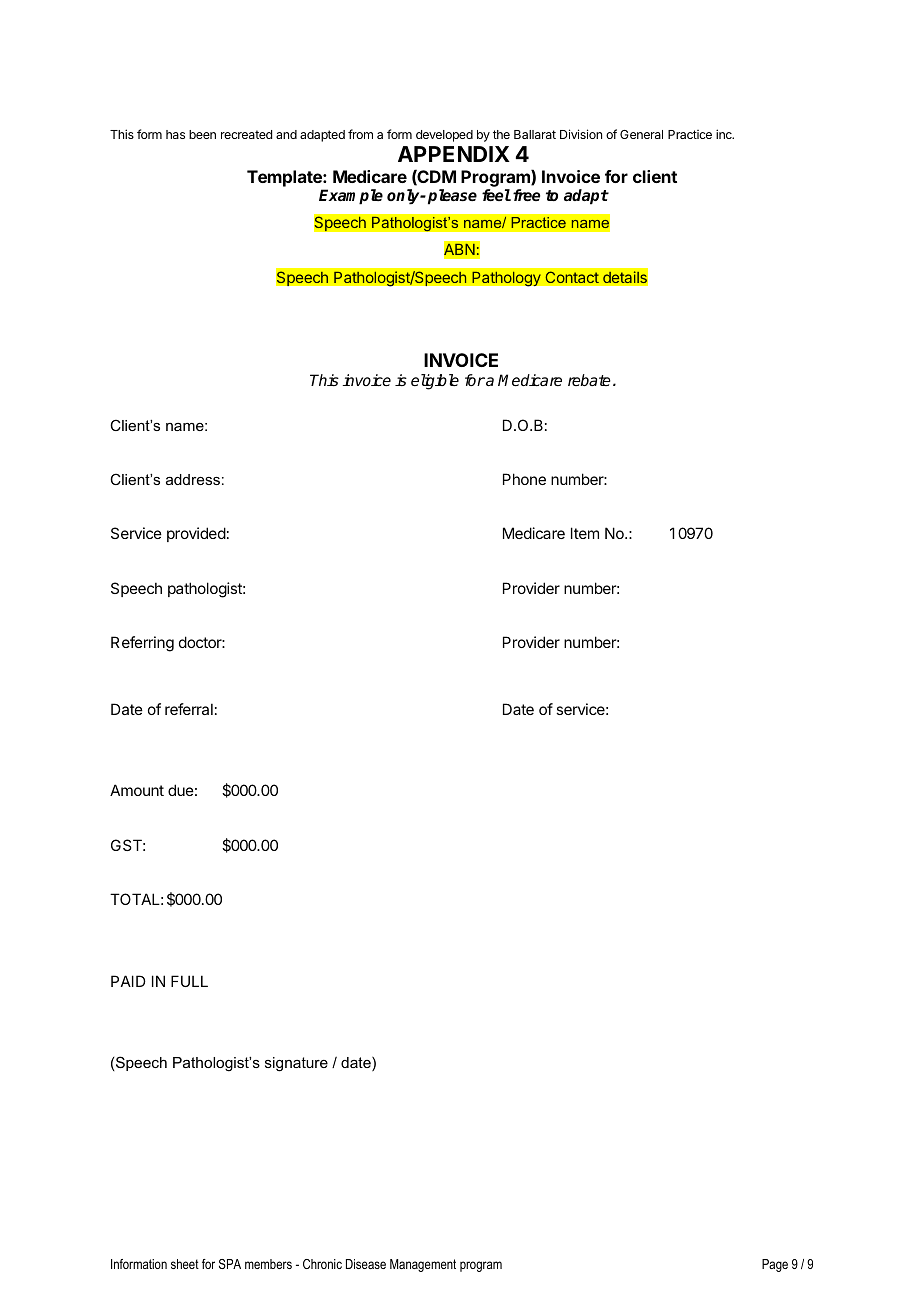 Image resolution: width=924 pixels, height=1308 pixels. What do you see at coordinates (775, 1265) in the screenshot?
I see `Page` at bounding box center [775, 1265].
